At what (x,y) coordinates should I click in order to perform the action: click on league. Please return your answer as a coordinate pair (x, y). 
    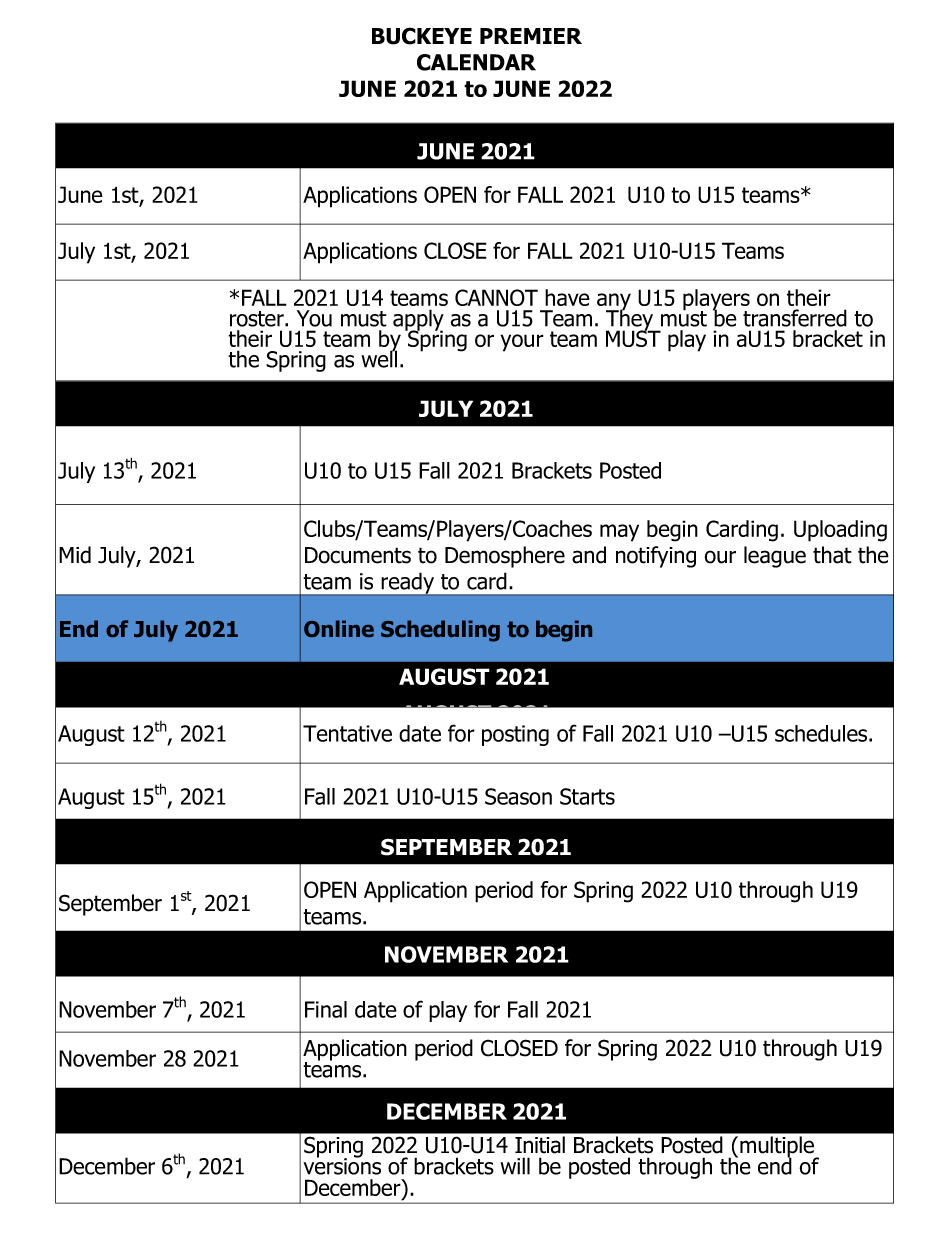
    Looking at the image, I should click on (775, 557).
